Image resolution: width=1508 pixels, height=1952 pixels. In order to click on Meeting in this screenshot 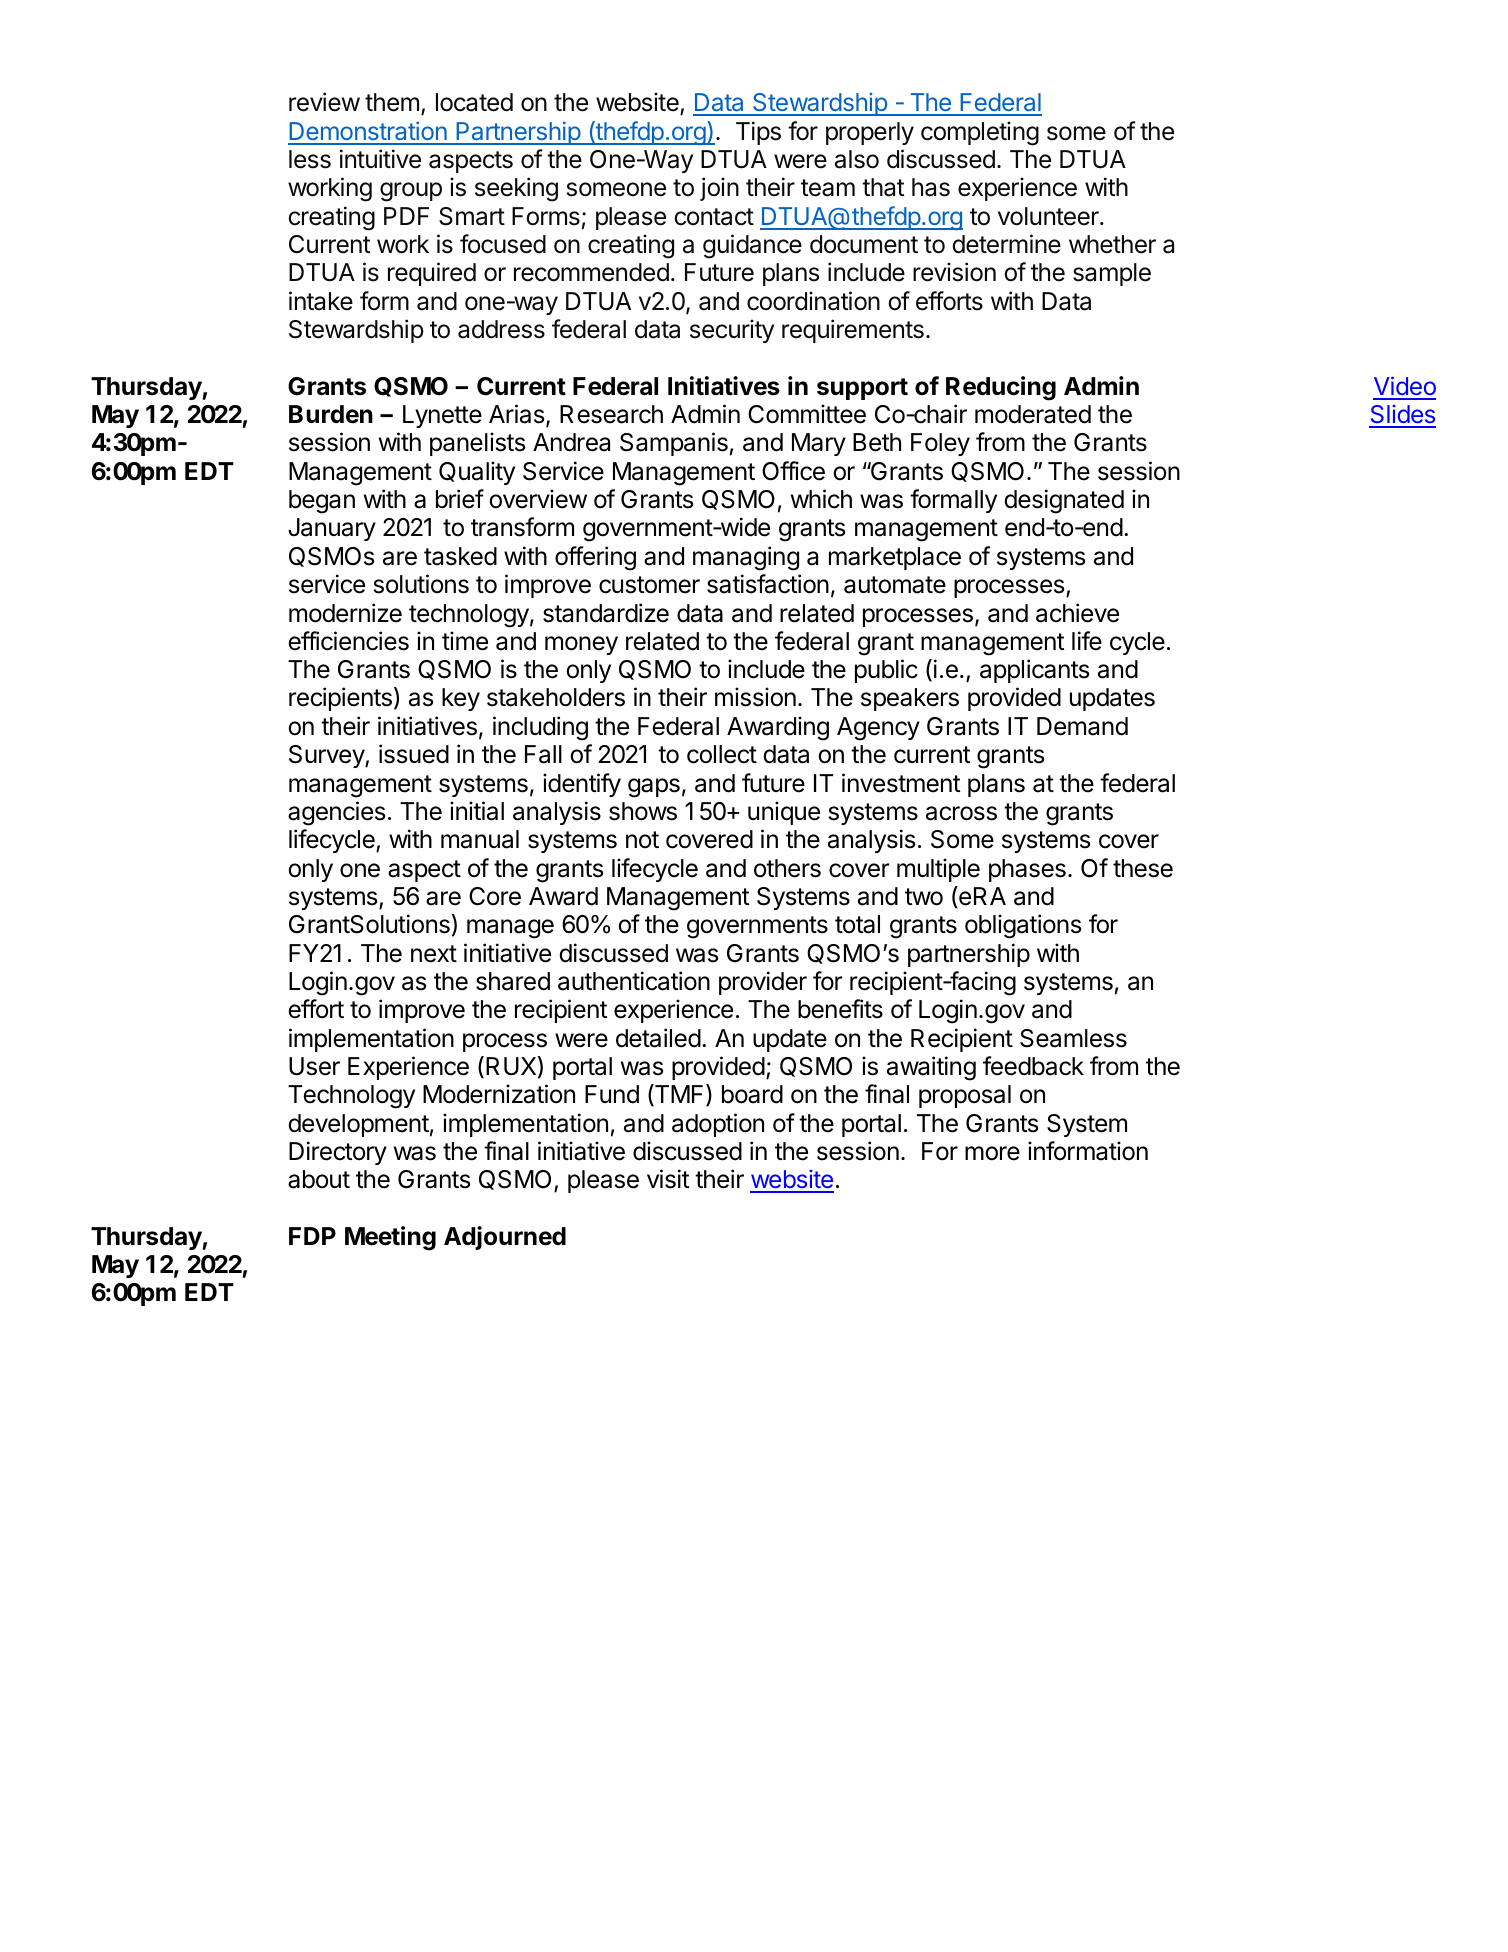, I will do `click(390, 1238)`.
